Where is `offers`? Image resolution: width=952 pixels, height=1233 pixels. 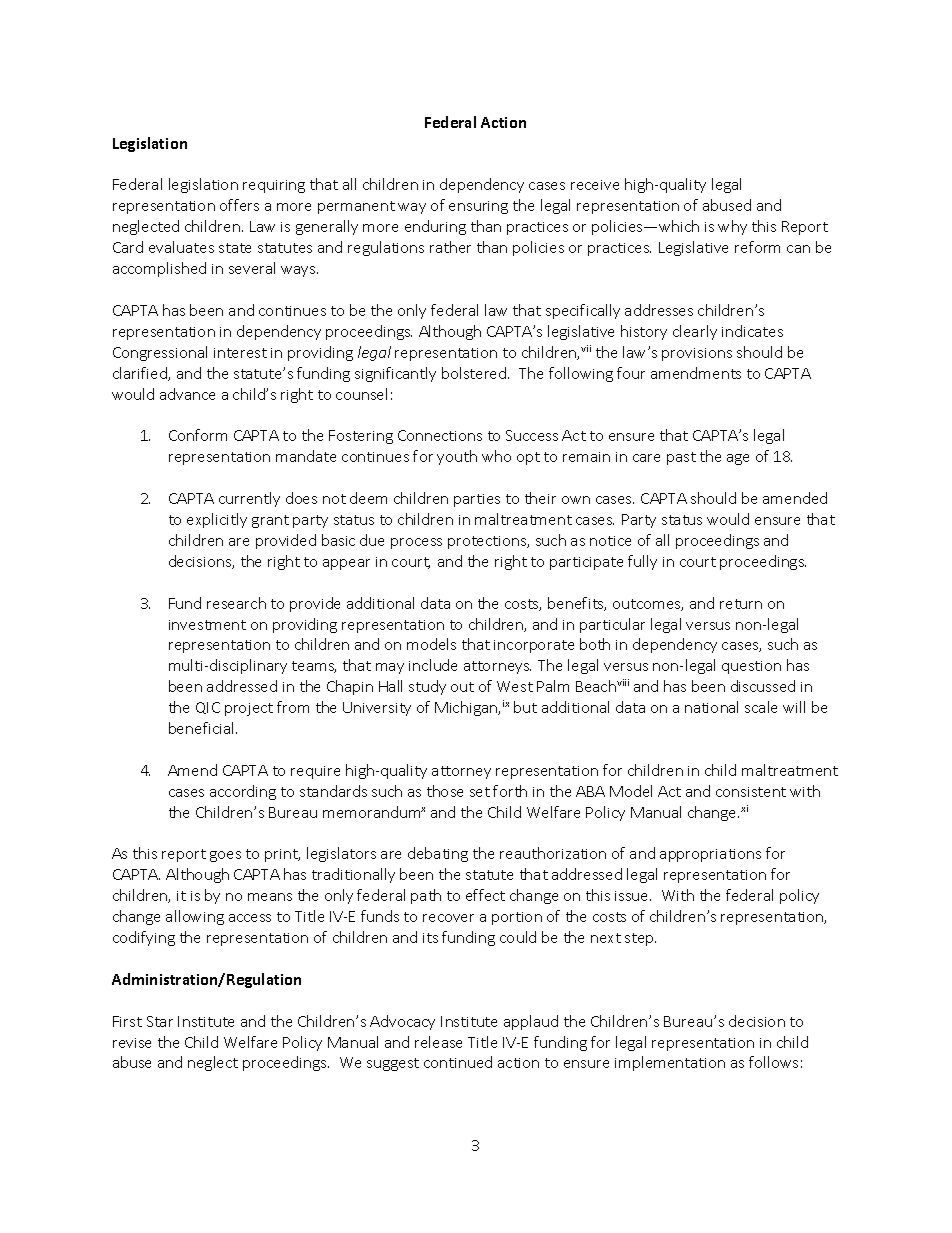
offers is located at coordinates (239, 205).
